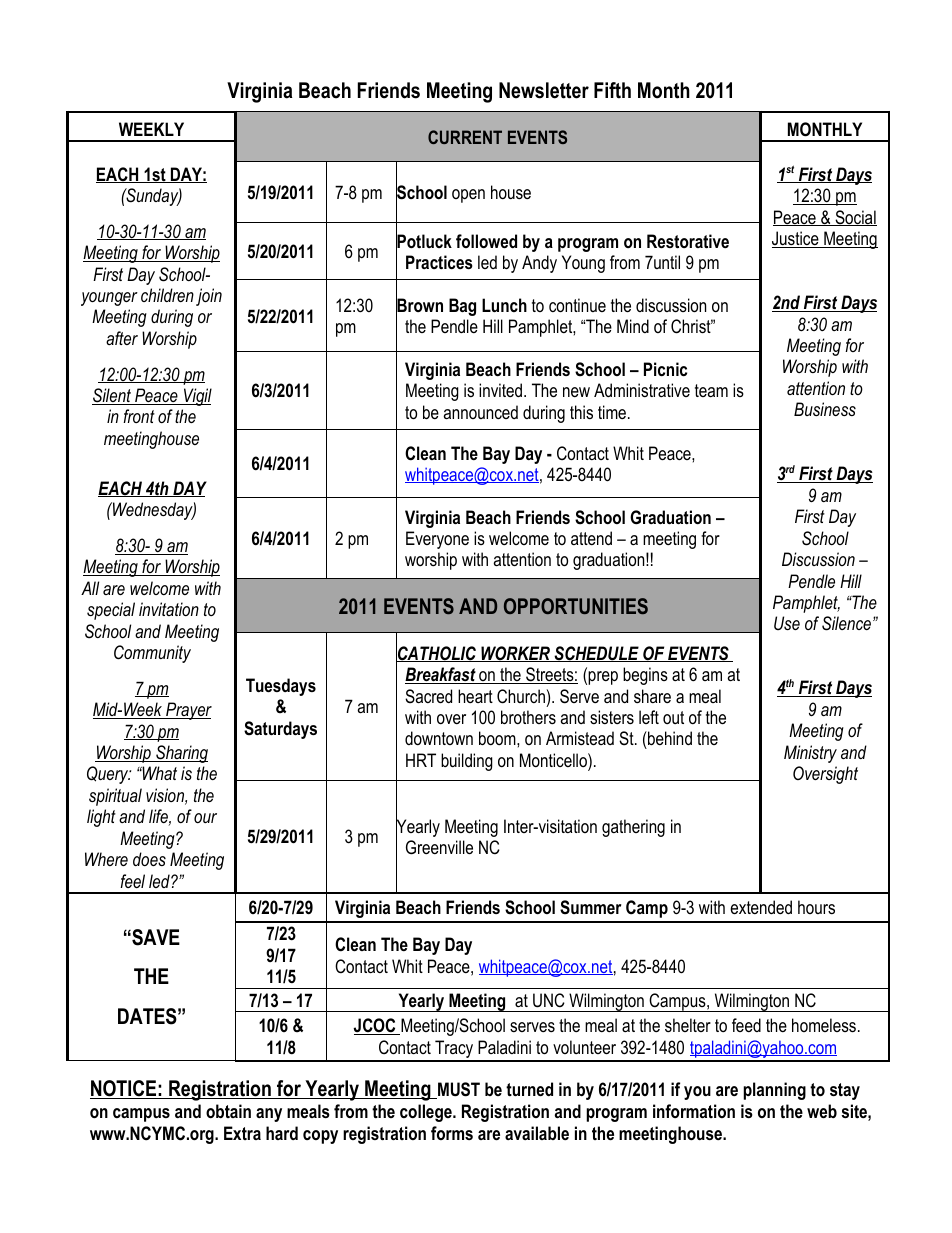  I want to click on invitation, so click(169, 609).
